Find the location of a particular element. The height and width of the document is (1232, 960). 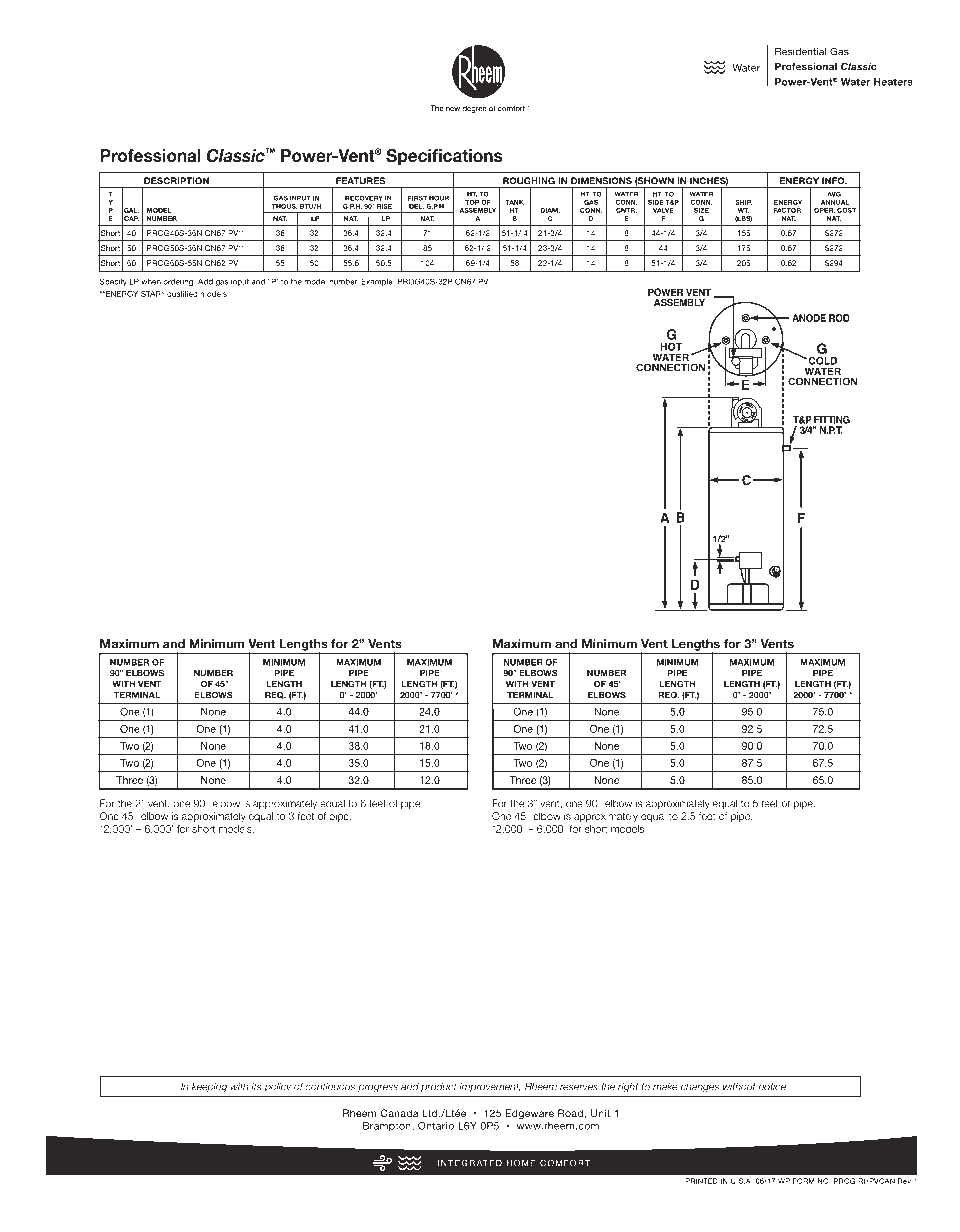

Heaters is located at coordinates (893, 82).
